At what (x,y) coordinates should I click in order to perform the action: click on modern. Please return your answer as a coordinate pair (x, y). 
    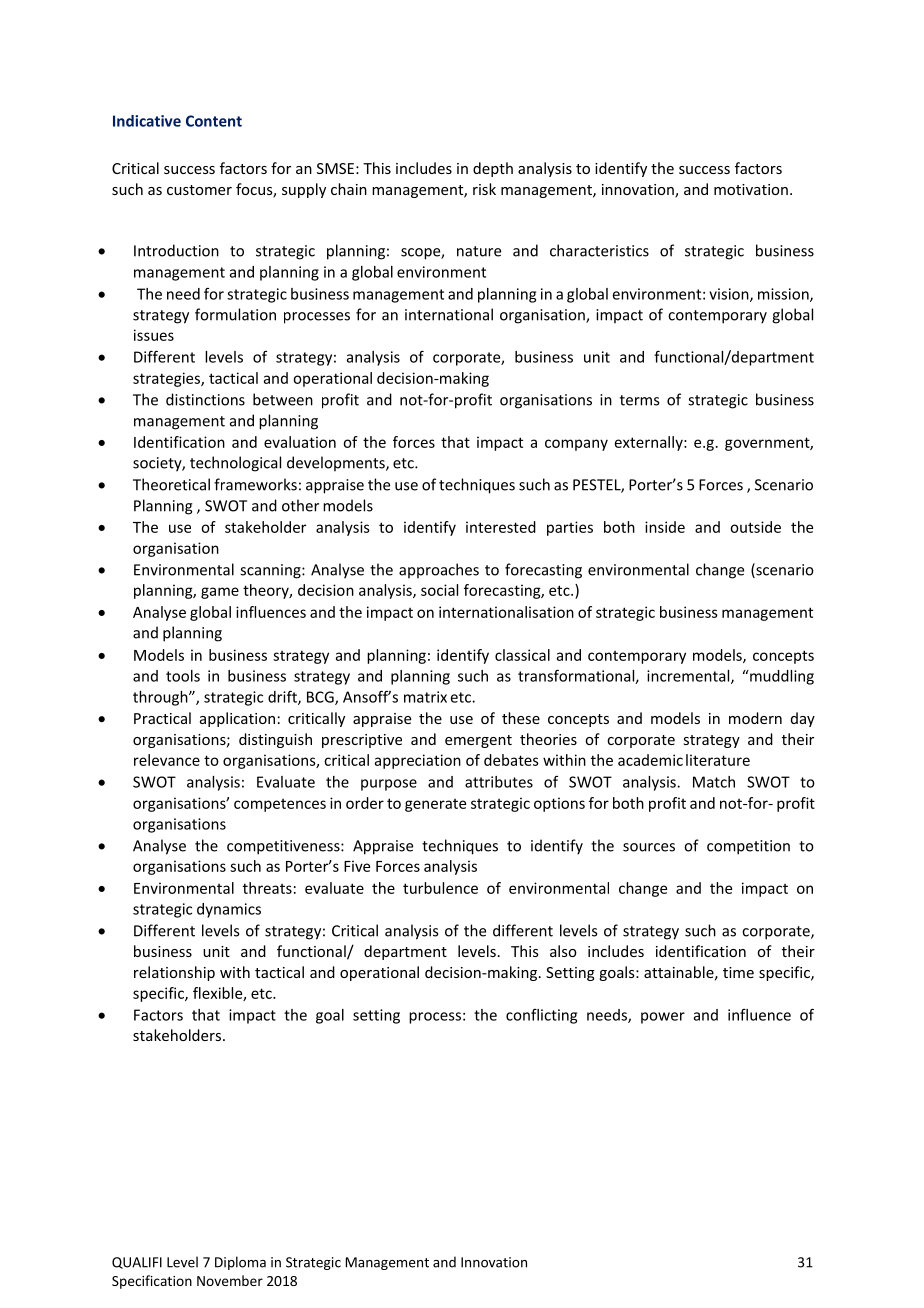
    Looking at the image, I should click on (755, 718).
